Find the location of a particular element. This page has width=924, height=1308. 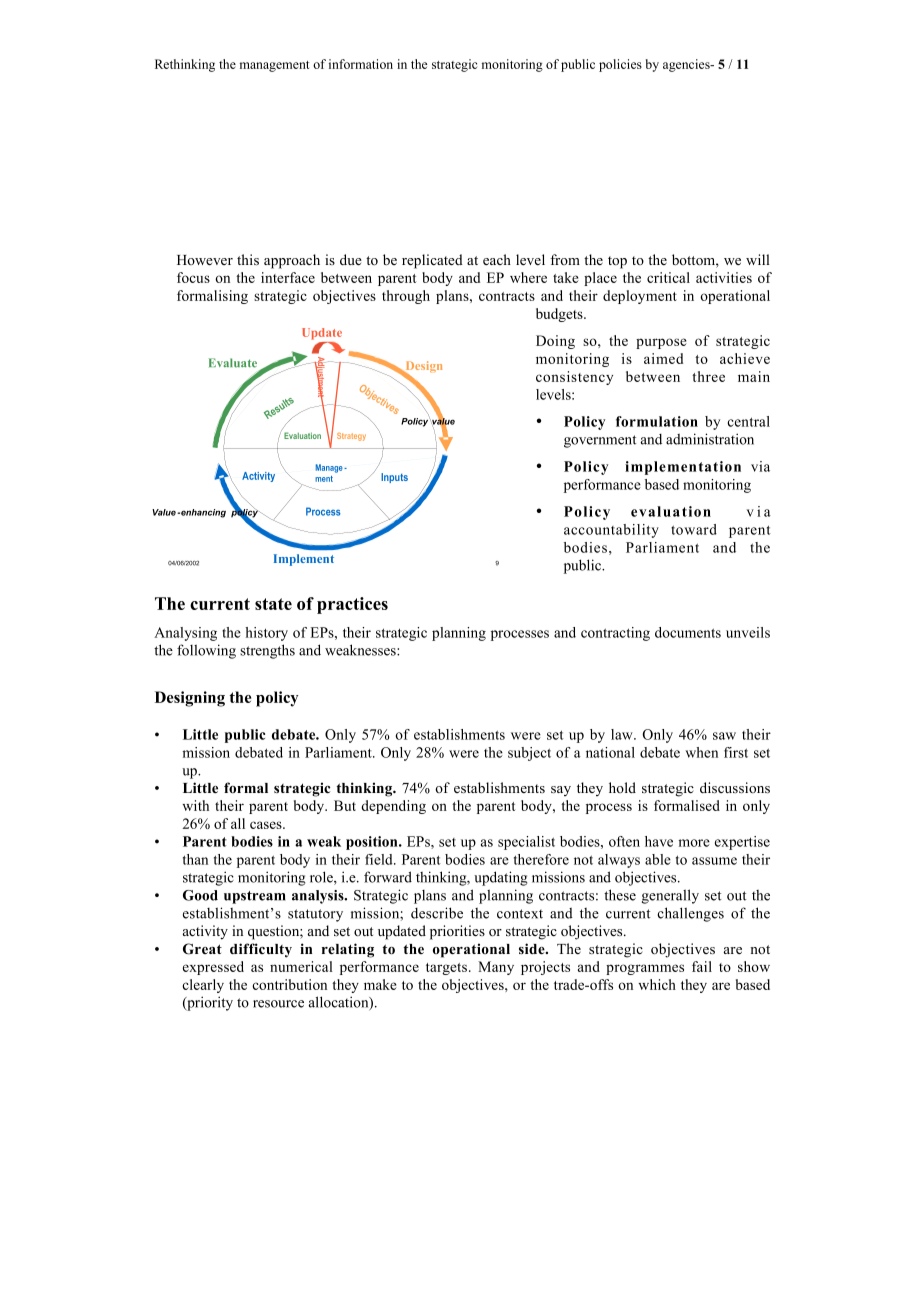

difficulty is located at coordinates (261, 950).
